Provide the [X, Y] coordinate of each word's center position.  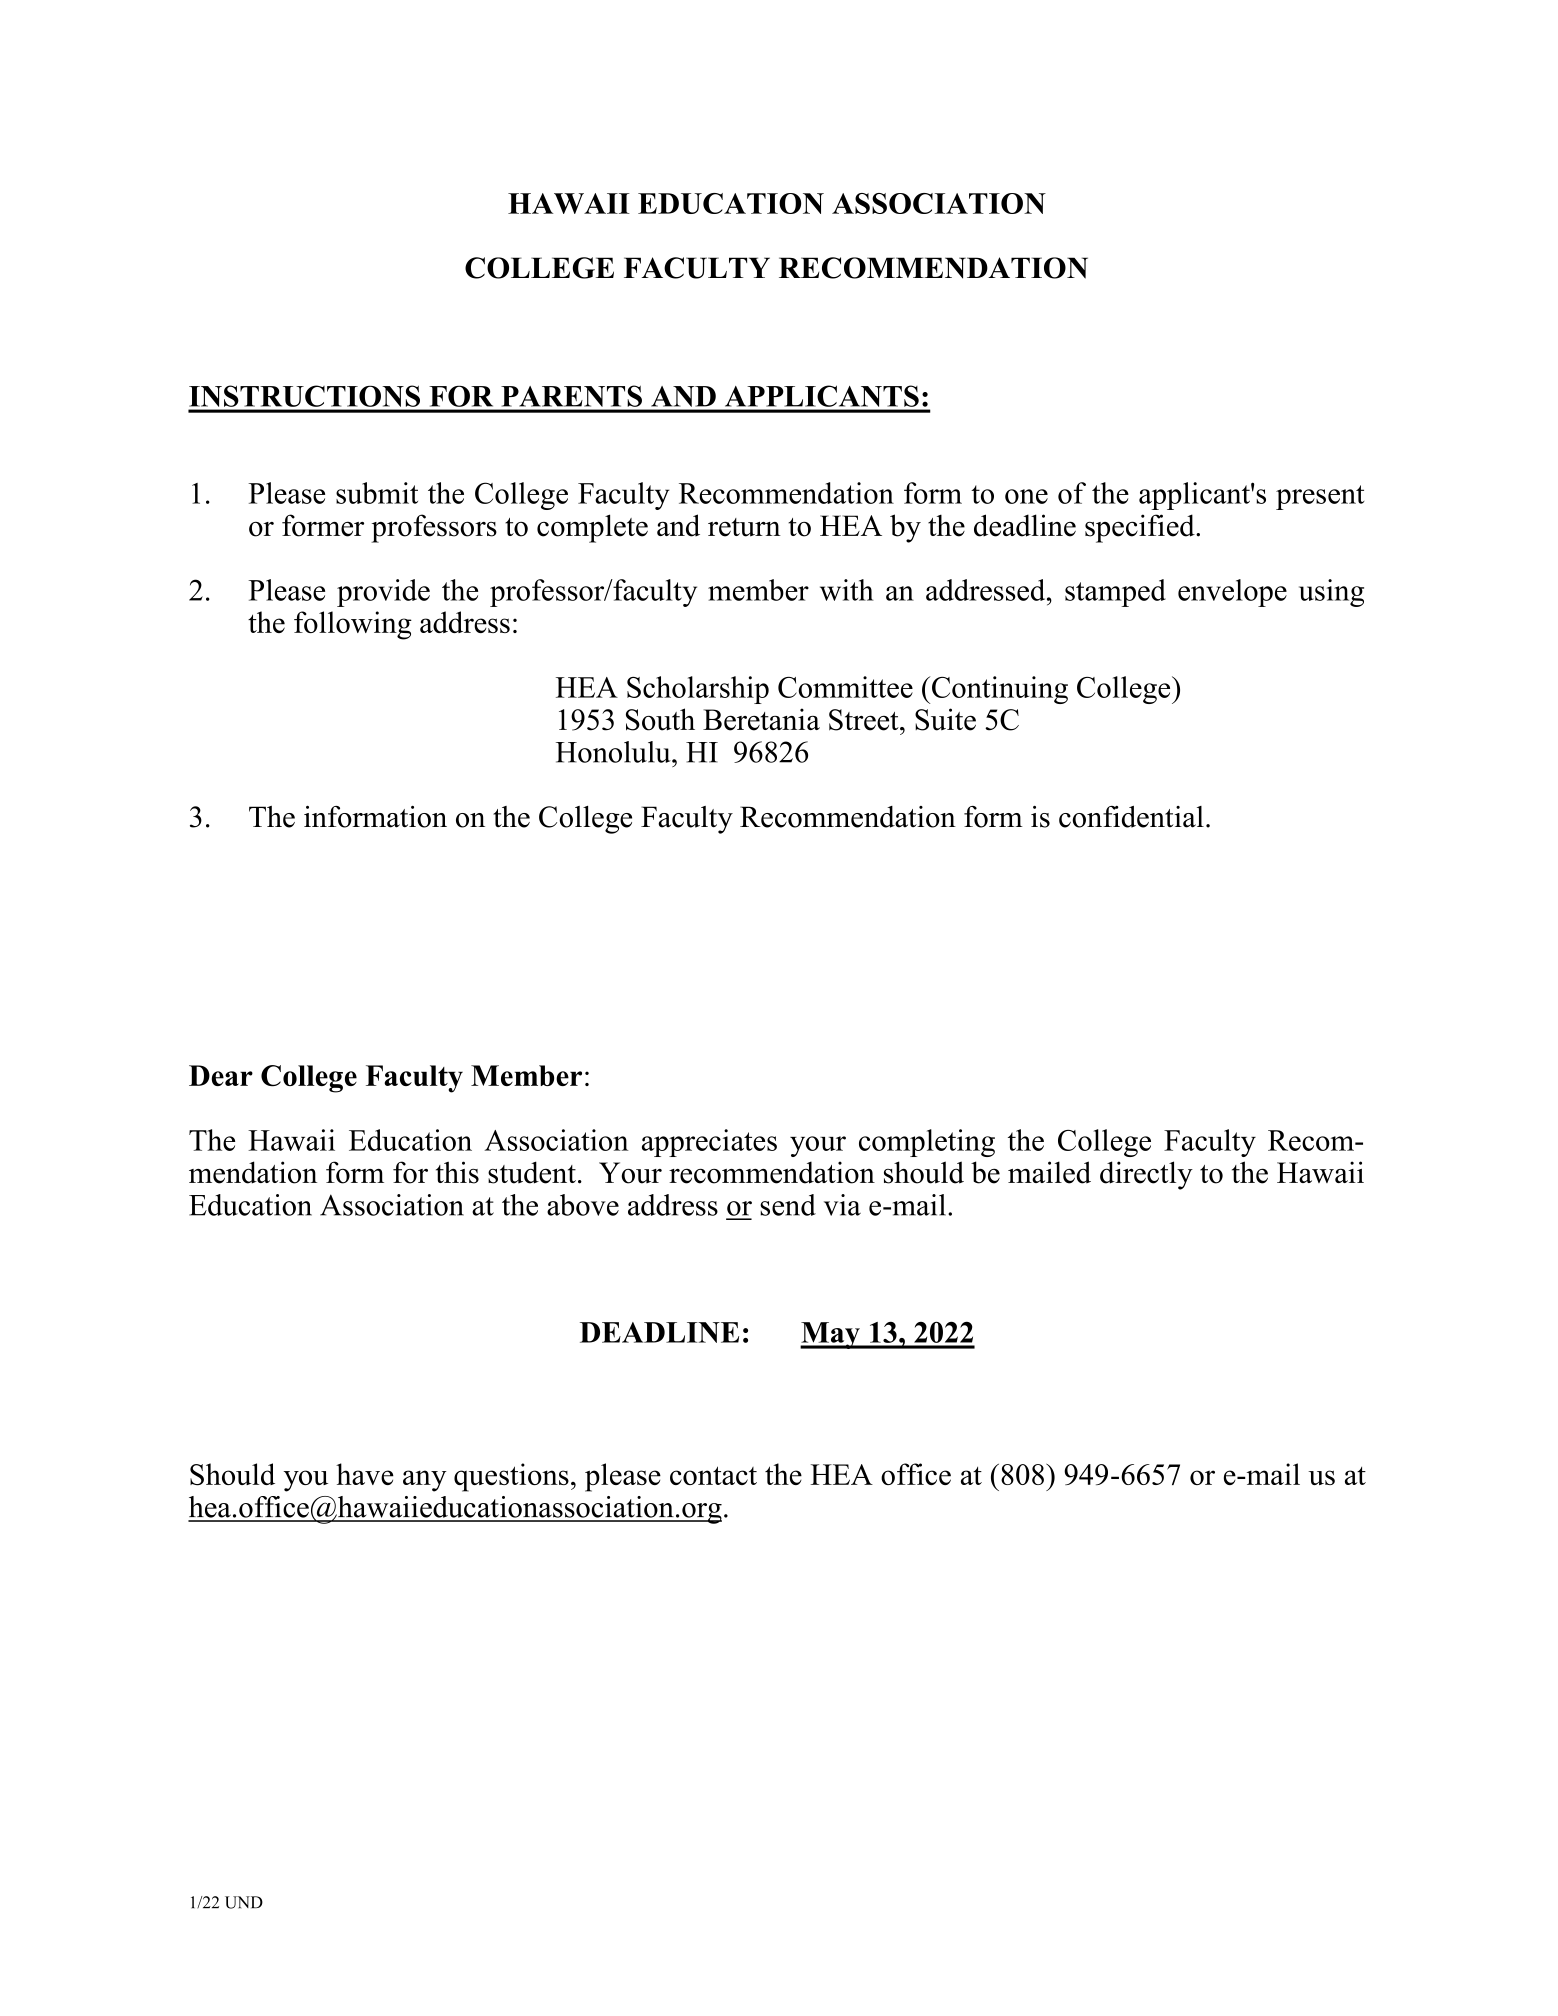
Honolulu [614, 752]
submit [377, 493]
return [744, 527]
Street [865, 720]
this [457, 1172]
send [788, 1205]
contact [713, 1475]
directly [1146, 1175]
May [831, 1335]
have [365, 1474]
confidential [1131, 817]
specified [1141, 528]
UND [244, 1902]
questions [511, 1477]
